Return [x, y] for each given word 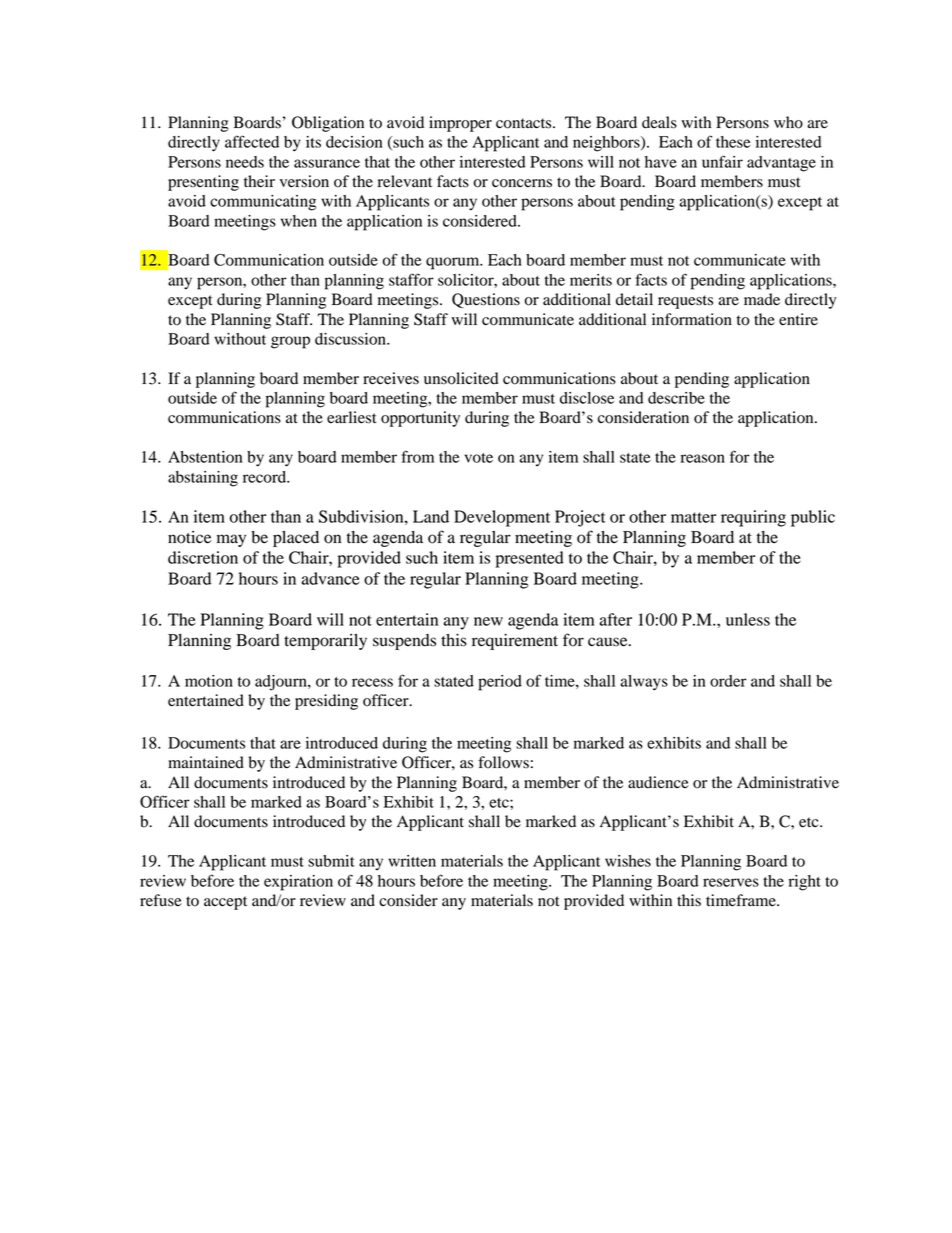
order [728, 681]
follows [503, 762]
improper [460, 124]
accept [225, 903]
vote [478, 458]
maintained [206, 762]
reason [703, 458]
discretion [203, 557]
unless [748, 619]
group [290, 342]
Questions [486, 300]
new [488, 621]
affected [252, 141]
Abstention [205, 457]
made [762, 299]
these [733, 142]
